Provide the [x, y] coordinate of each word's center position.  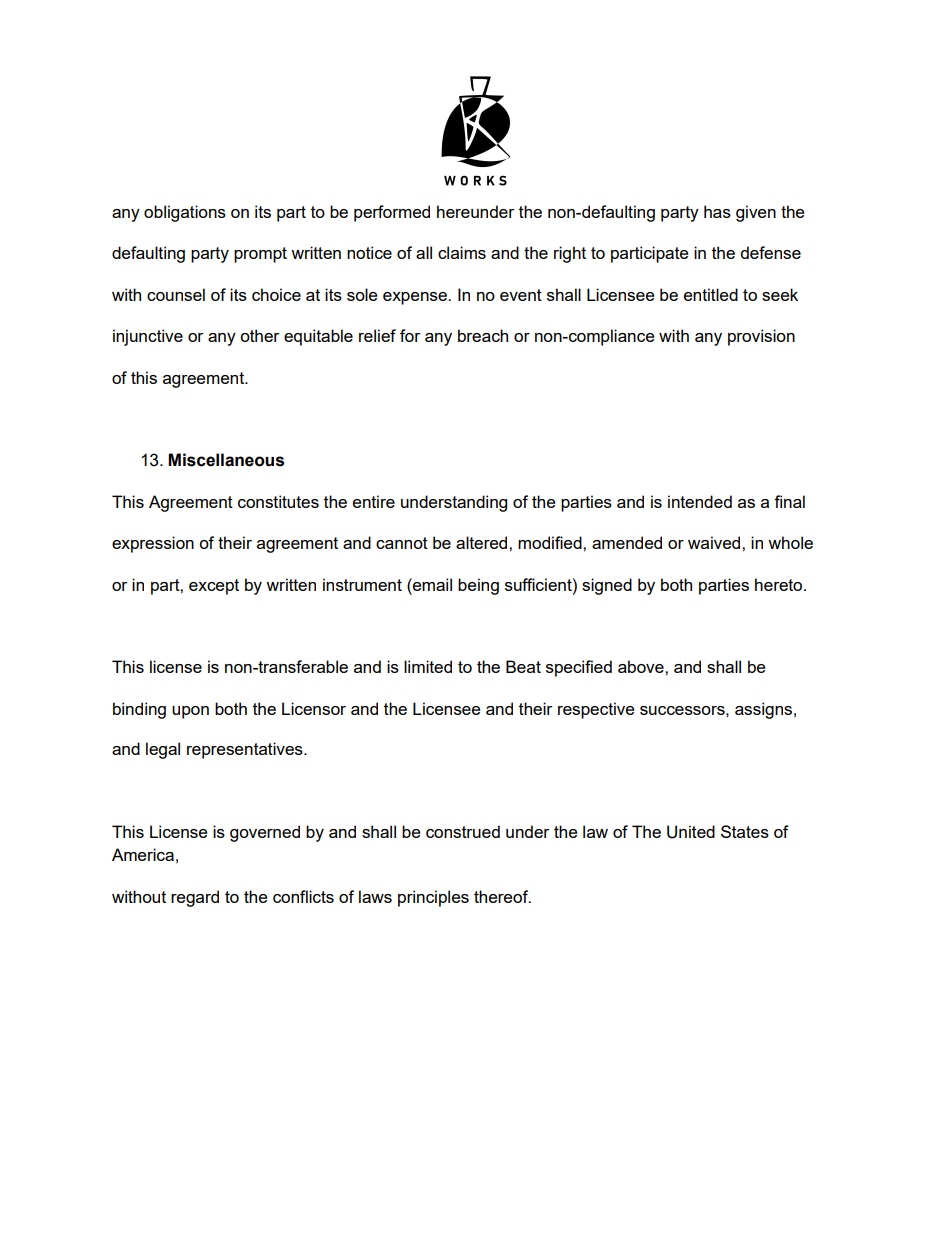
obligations [185, 213]
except [214, 587]
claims [462, 252]
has [717, 211]
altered [483, 542]
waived [715, 542]
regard [195, 898]
